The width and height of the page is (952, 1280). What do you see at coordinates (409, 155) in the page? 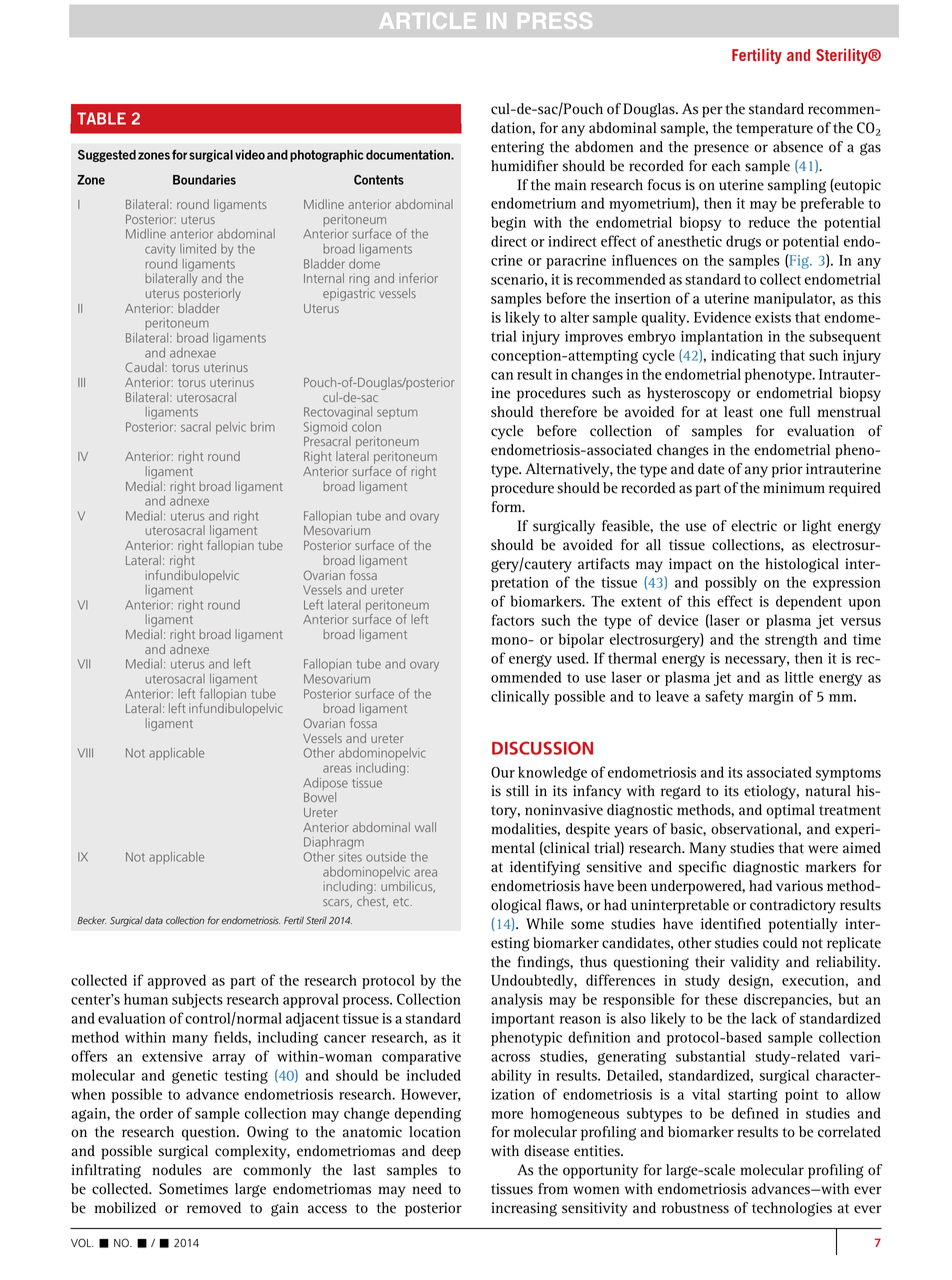
I see `documentation` at bounding box center [409, 155].
